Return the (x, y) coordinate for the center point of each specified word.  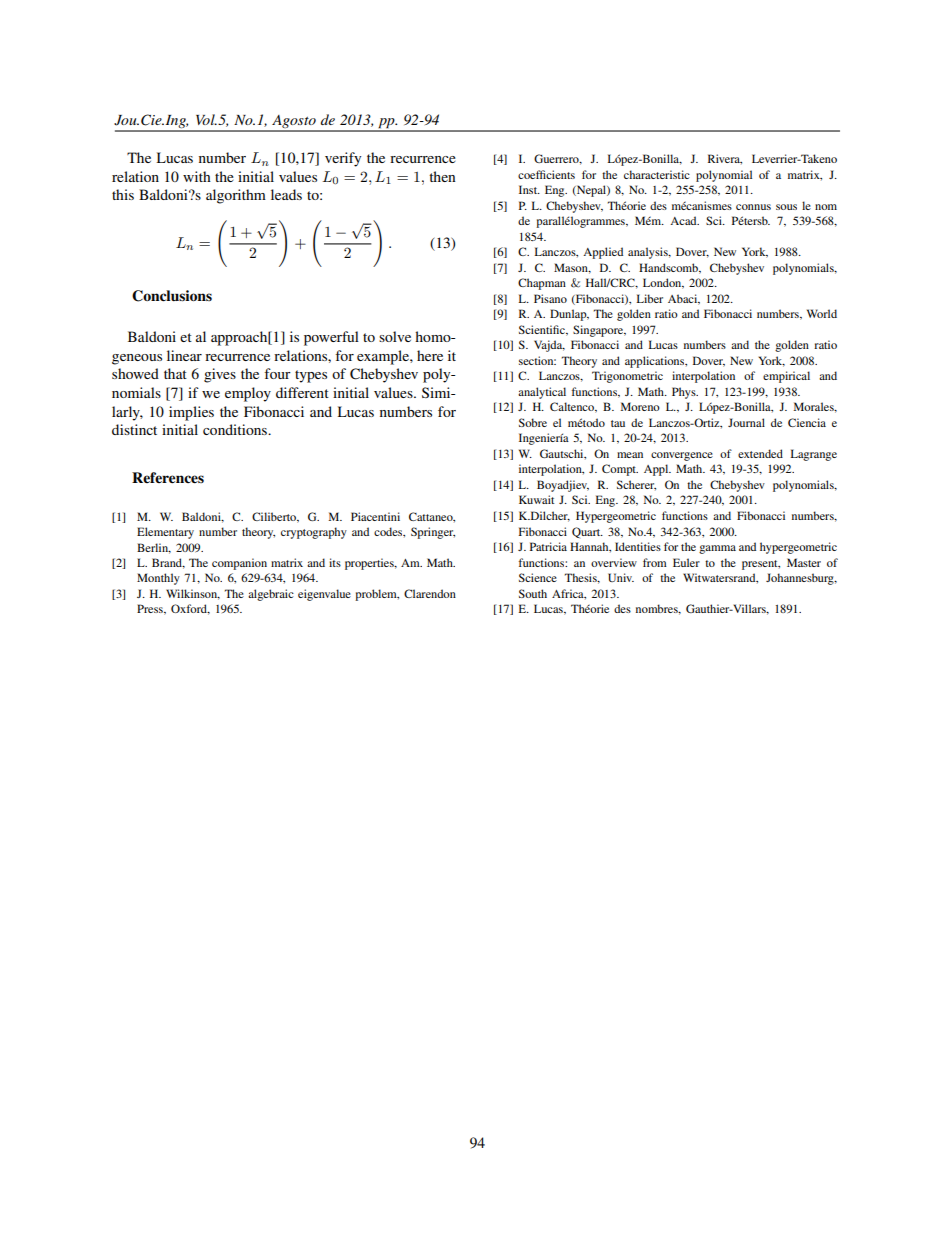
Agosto (294, 123)
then (442, 176)
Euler (686, 562)
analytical (542, 393)
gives (220, 375)
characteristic (657, 174)
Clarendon (430, 593)
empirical (786, 377)
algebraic (271, 595)
